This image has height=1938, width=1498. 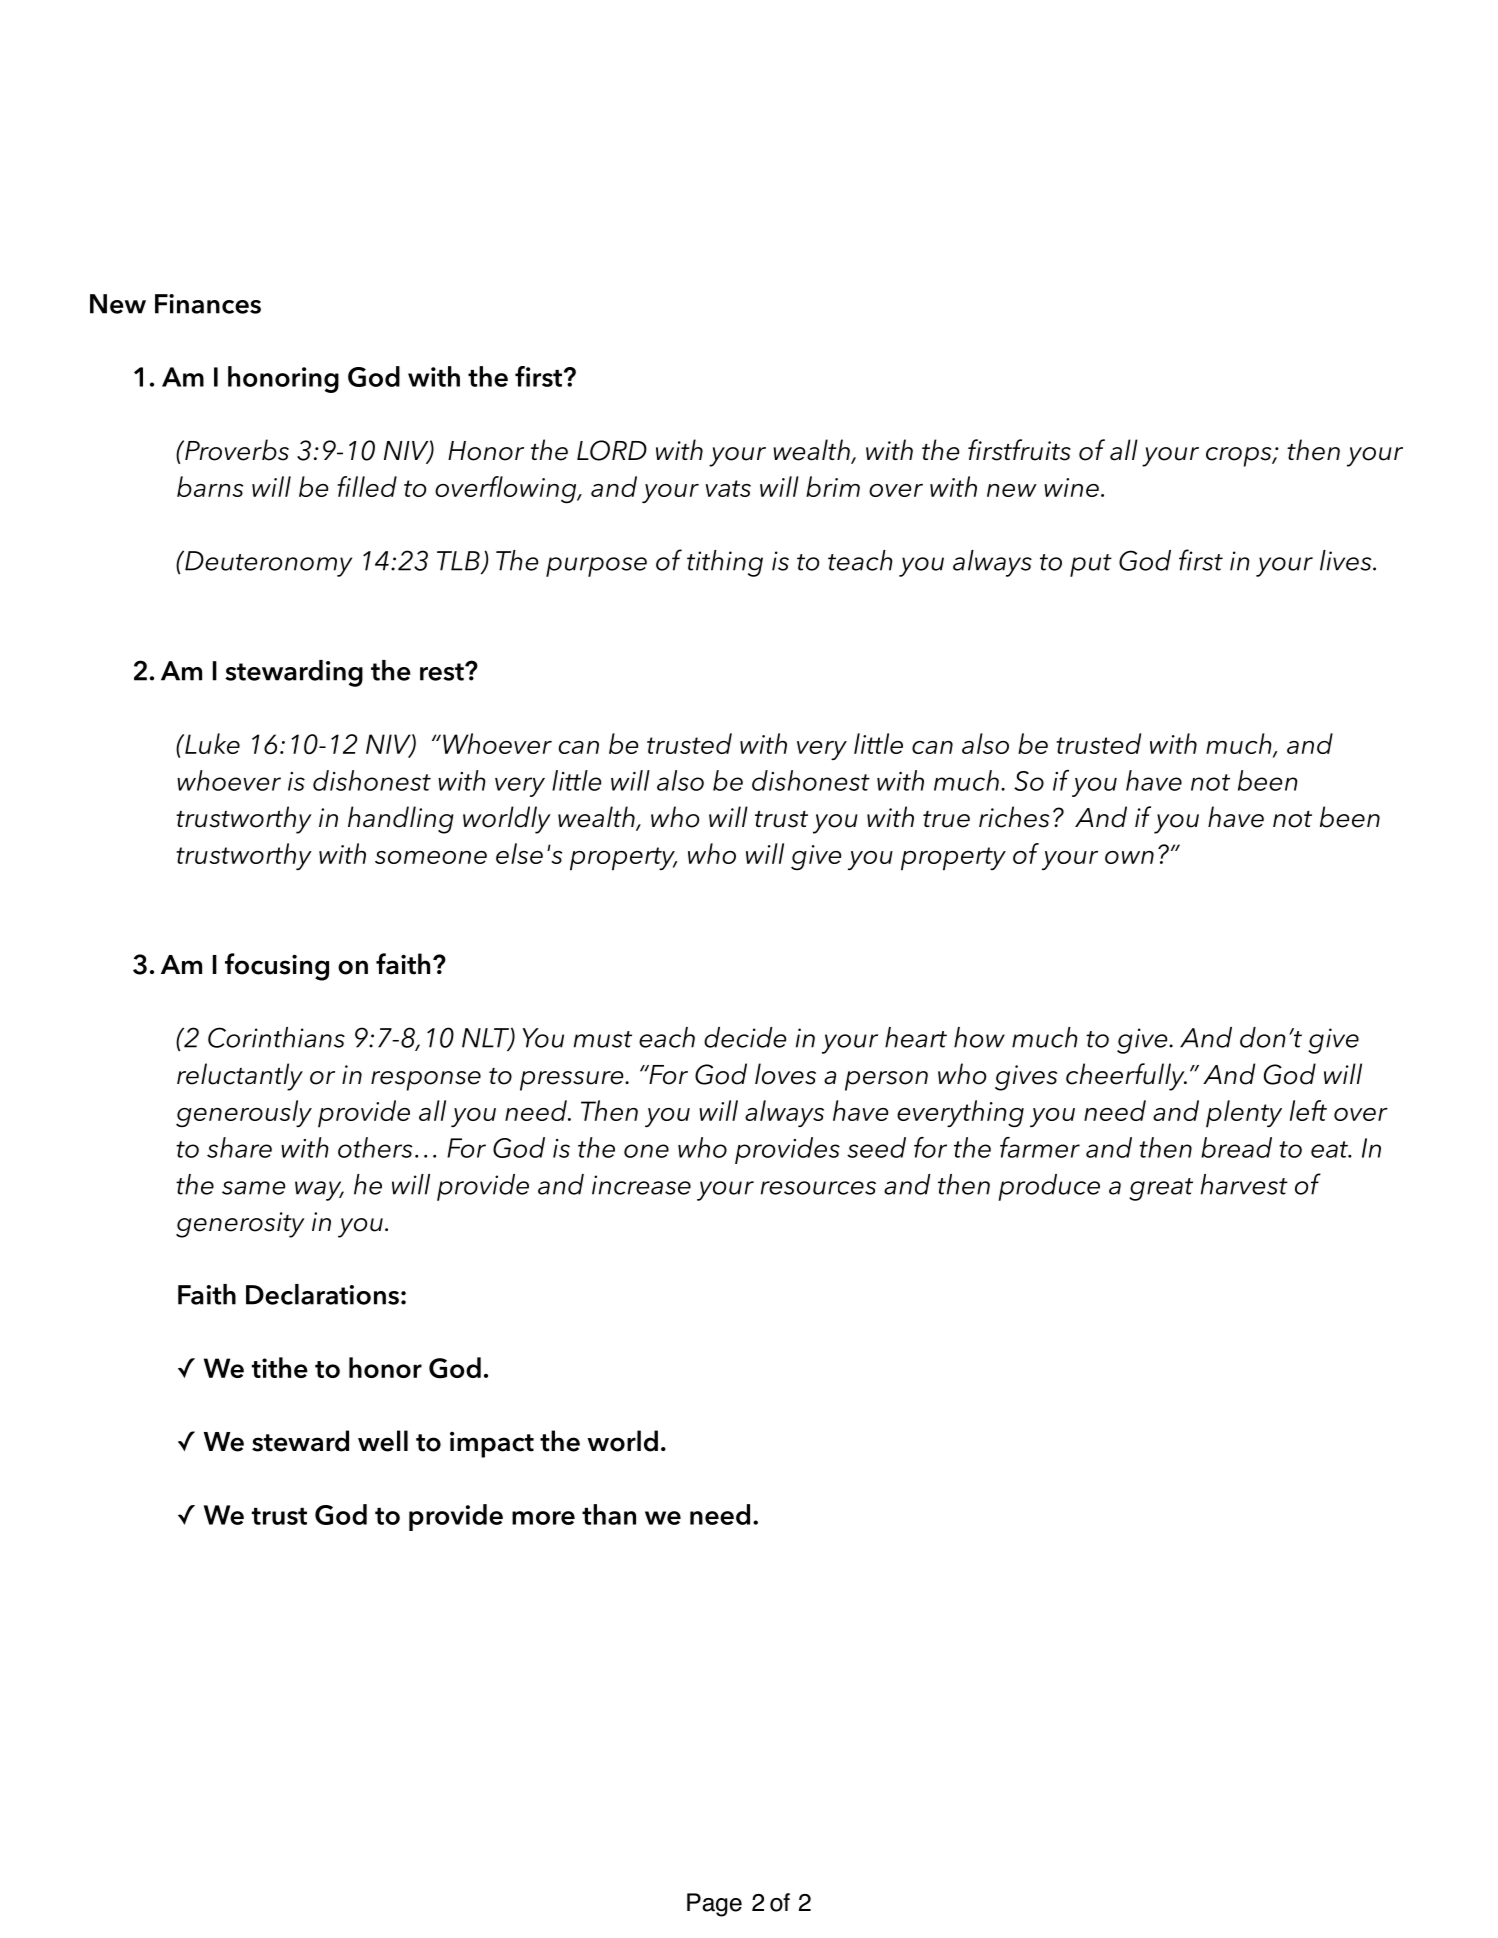 What do you see at coordinates (1071, 487) in the image?
I see `wine` at bounding box center [1071, 487].
